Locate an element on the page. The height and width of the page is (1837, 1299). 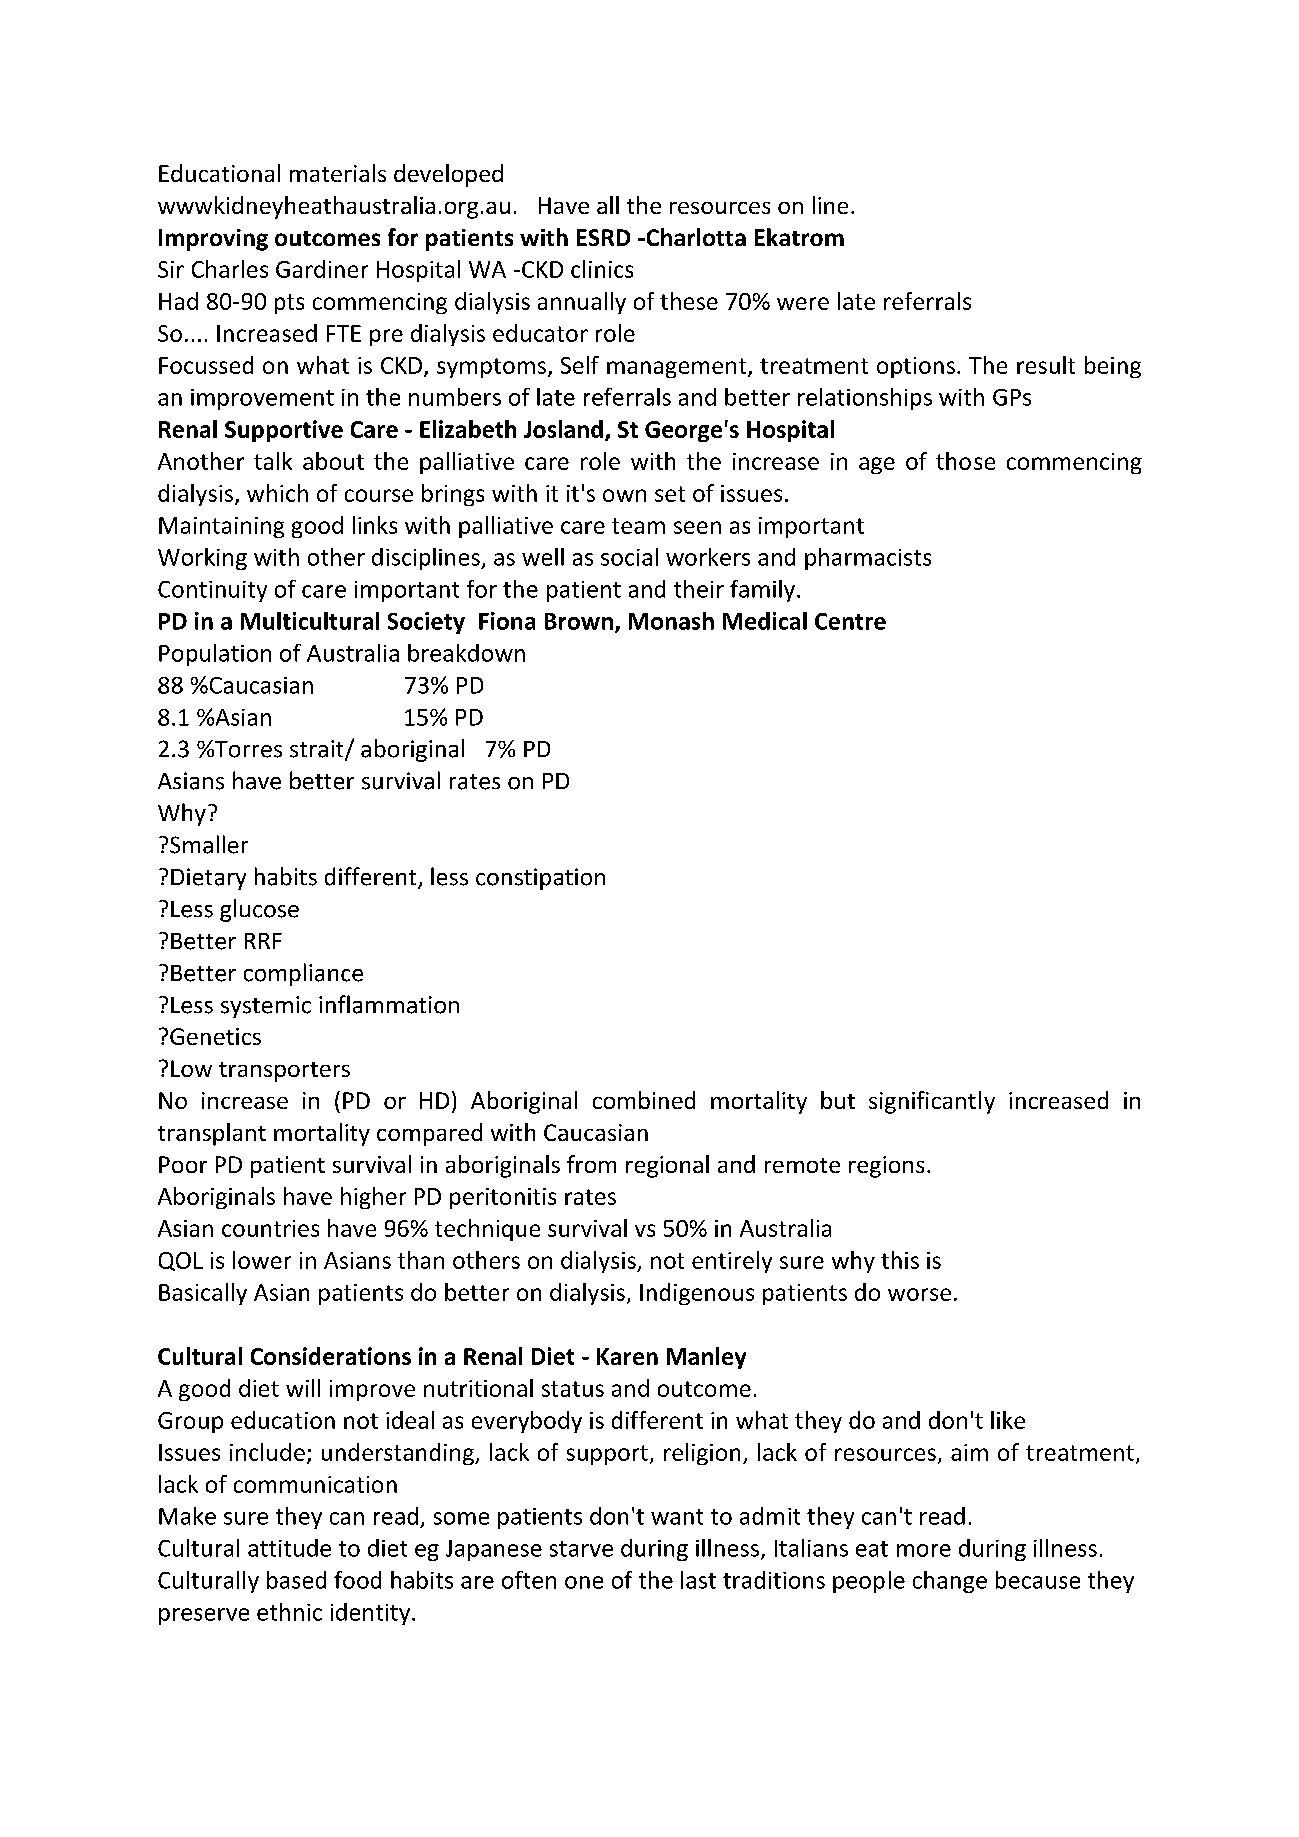
result is located at coordinates (1046, 365).
